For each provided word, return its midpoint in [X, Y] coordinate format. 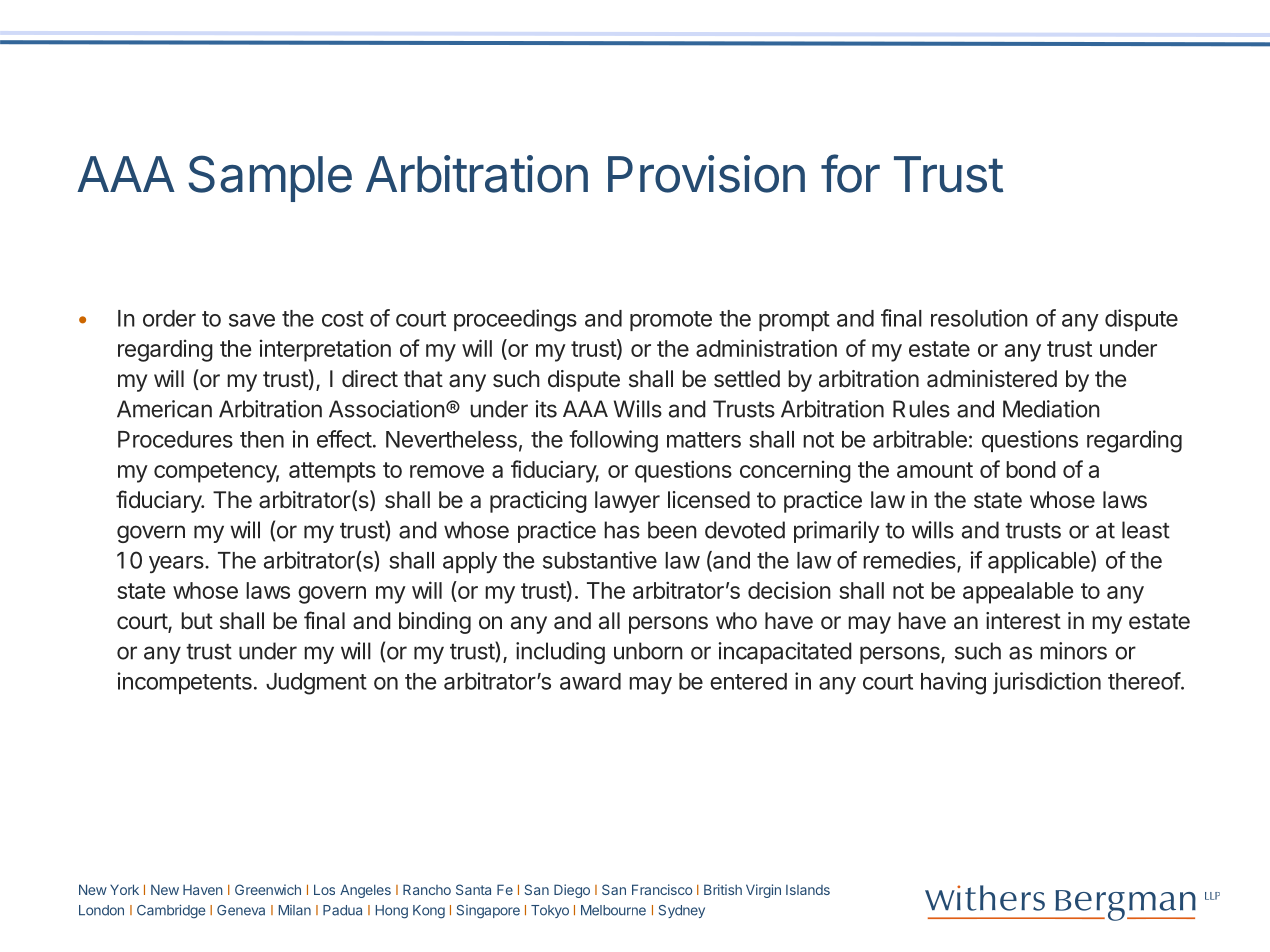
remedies [910, 561]
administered [992, 379]
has [622, 530]
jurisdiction [1047, 683]
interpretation [325, 350]
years [176, 564]
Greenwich [268, 889]
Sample [270, 178]
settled [747, 379]
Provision [706, 174]
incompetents [184, 683]
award [590, 681]
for [850, 173]
